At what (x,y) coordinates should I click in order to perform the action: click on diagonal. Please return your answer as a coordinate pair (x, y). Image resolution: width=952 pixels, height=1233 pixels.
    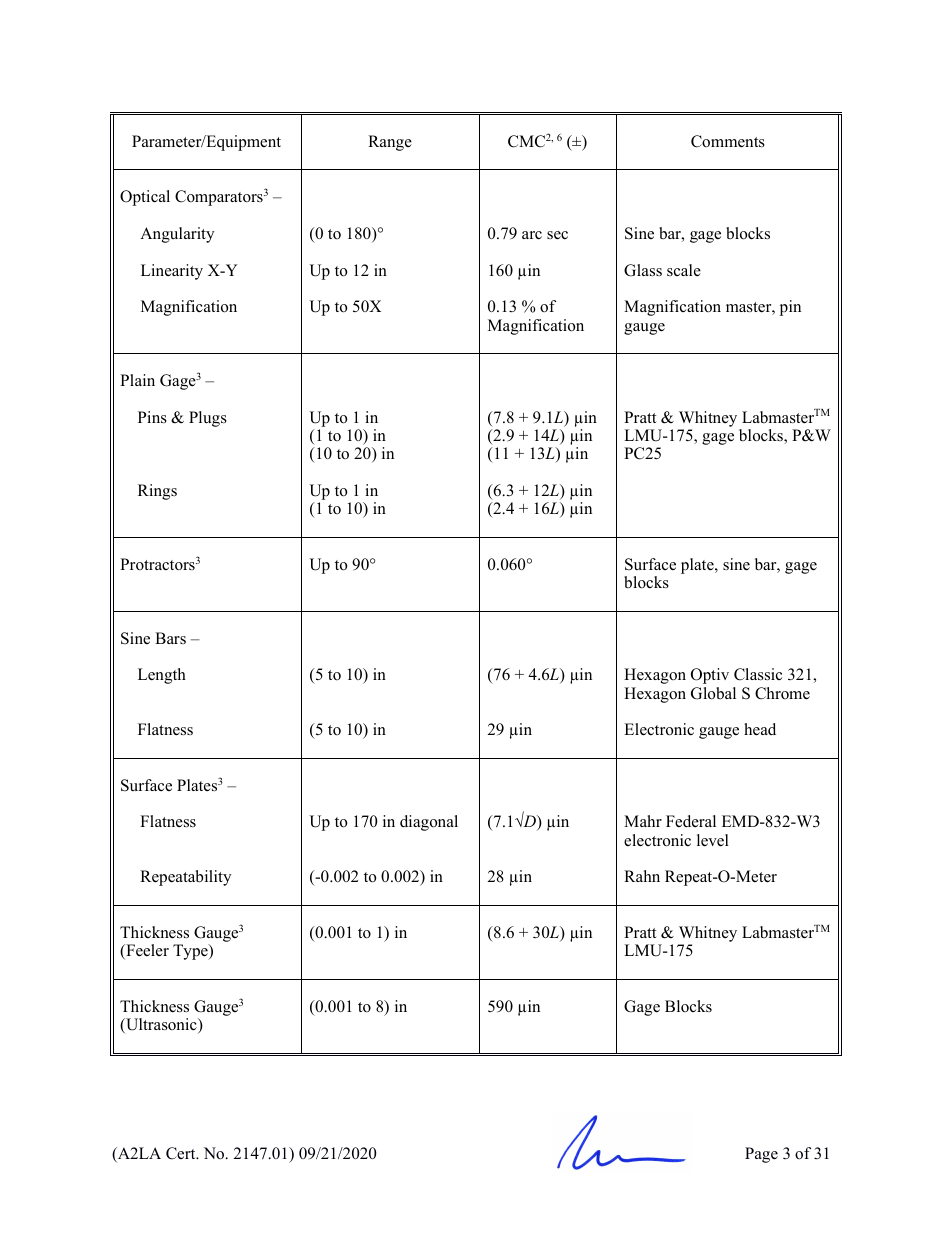
    Looking at the image, I should click on (429, 823).
